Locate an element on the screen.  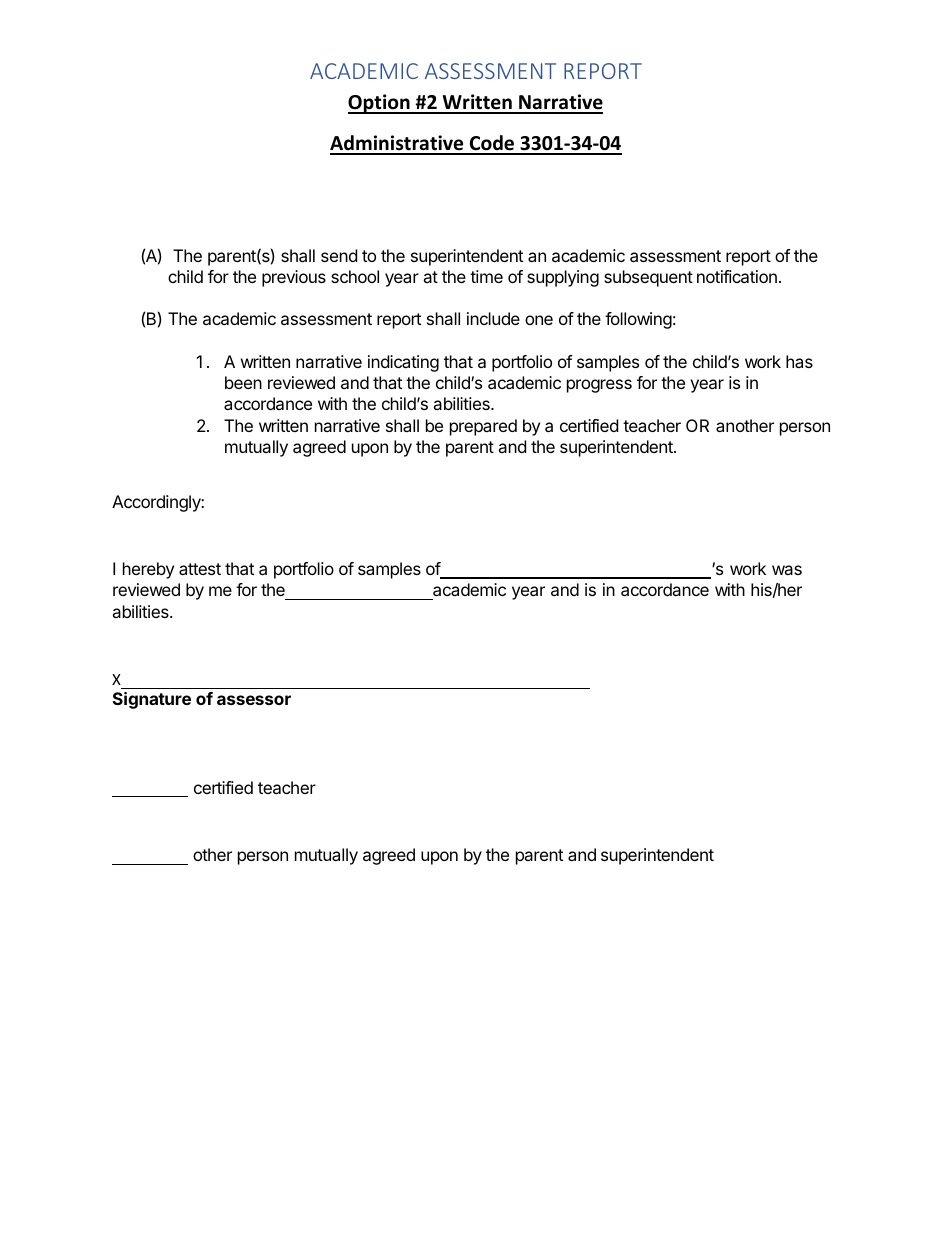
send is located at coordinates (339, 255).
